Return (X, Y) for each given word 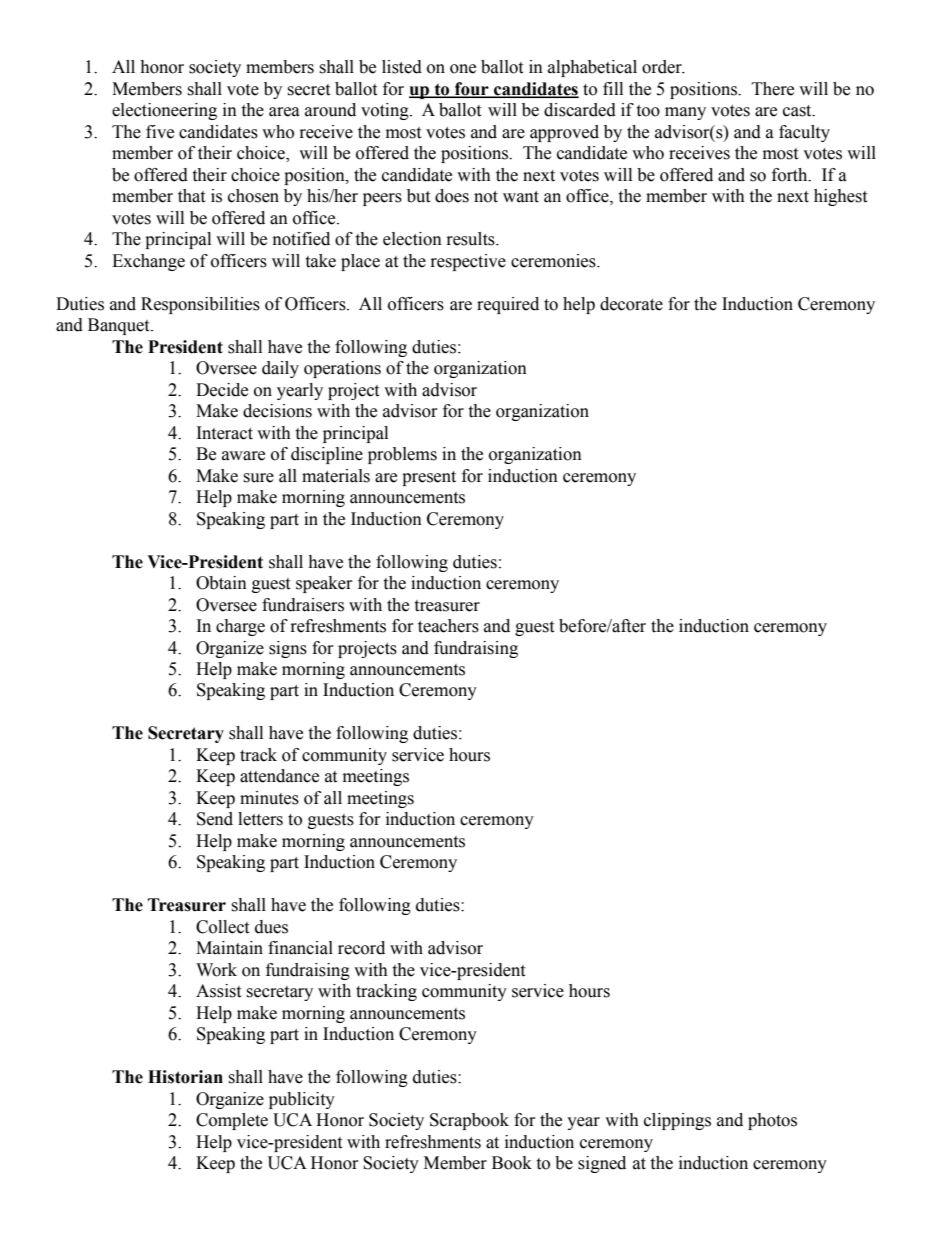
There (773, 89)
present (429, 478)
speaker (324, 584)
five (160, 132)
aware (243, 456)
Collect (222, 927)
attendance (279, 776)
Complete (232, 1121)
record (361, 948)
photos (772, 1121)
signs (288, 649)
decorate (631, 304)
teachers (448, 626)
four (472, 90)
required (508, 305)
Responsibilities (200, 305)
